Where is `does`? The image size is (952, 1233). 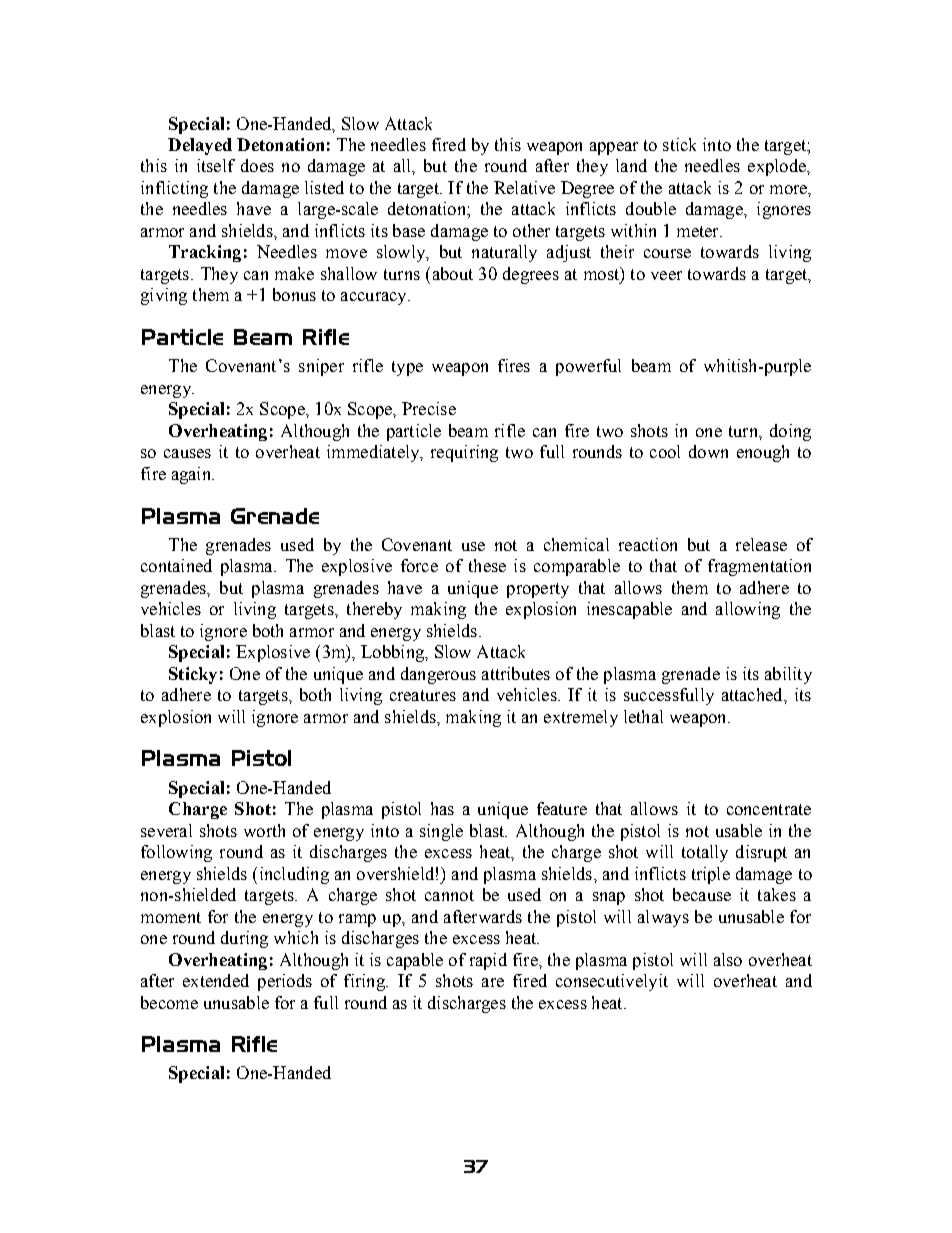 does is located at coordinates (257, 165).
